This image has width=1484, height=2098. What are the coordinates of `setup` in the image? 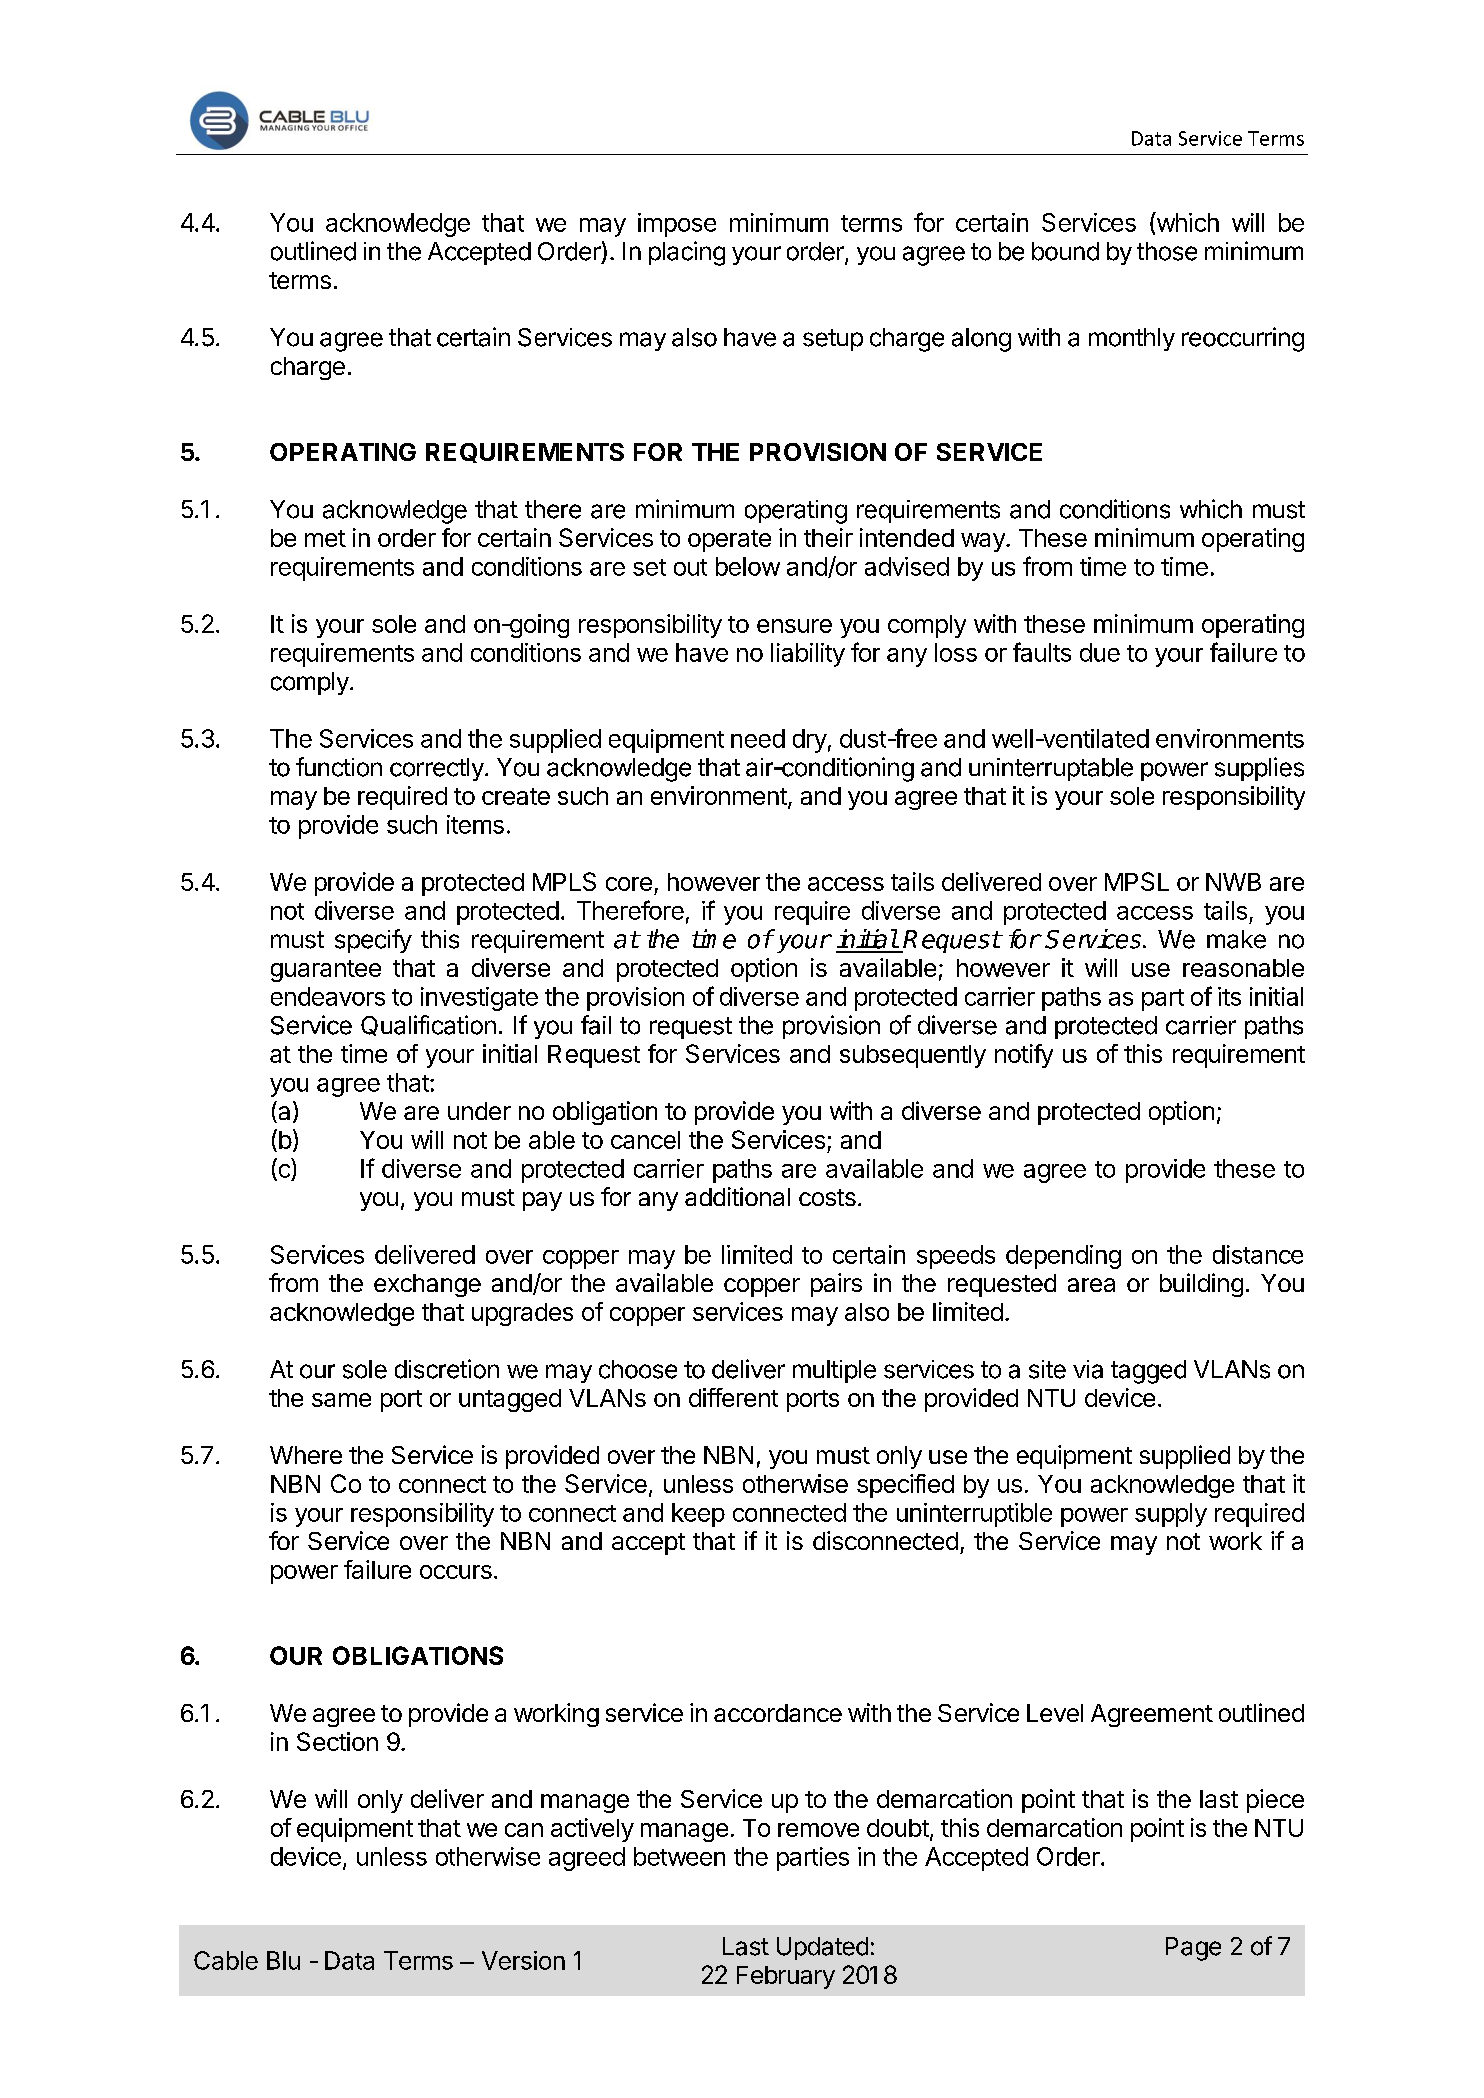 It's located at (833, 340).
